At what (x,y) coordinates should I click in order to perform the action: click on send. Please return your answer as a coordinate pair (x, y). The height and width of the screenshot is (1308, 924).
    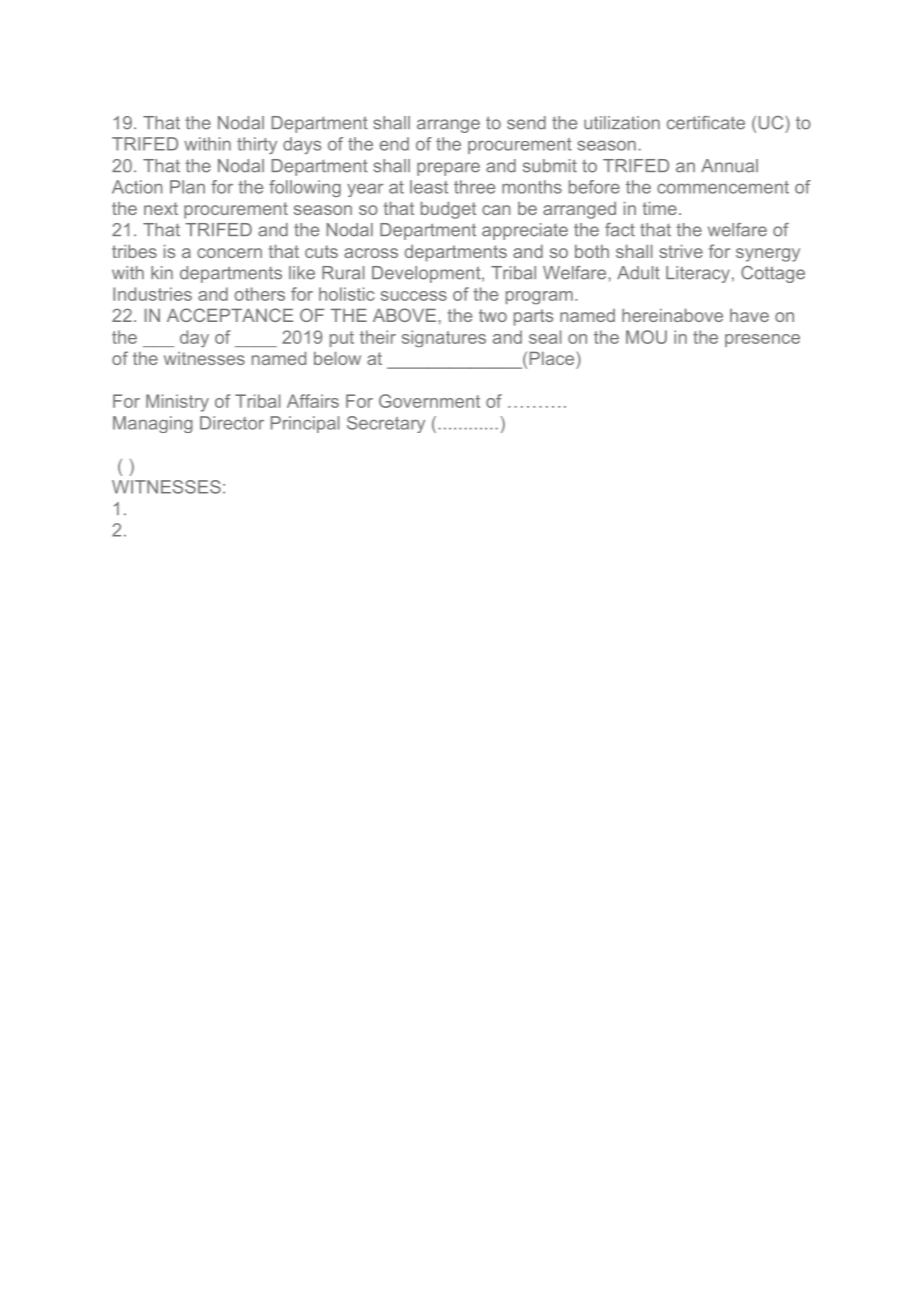
    Looking at the image, I should click on (526, 123).
